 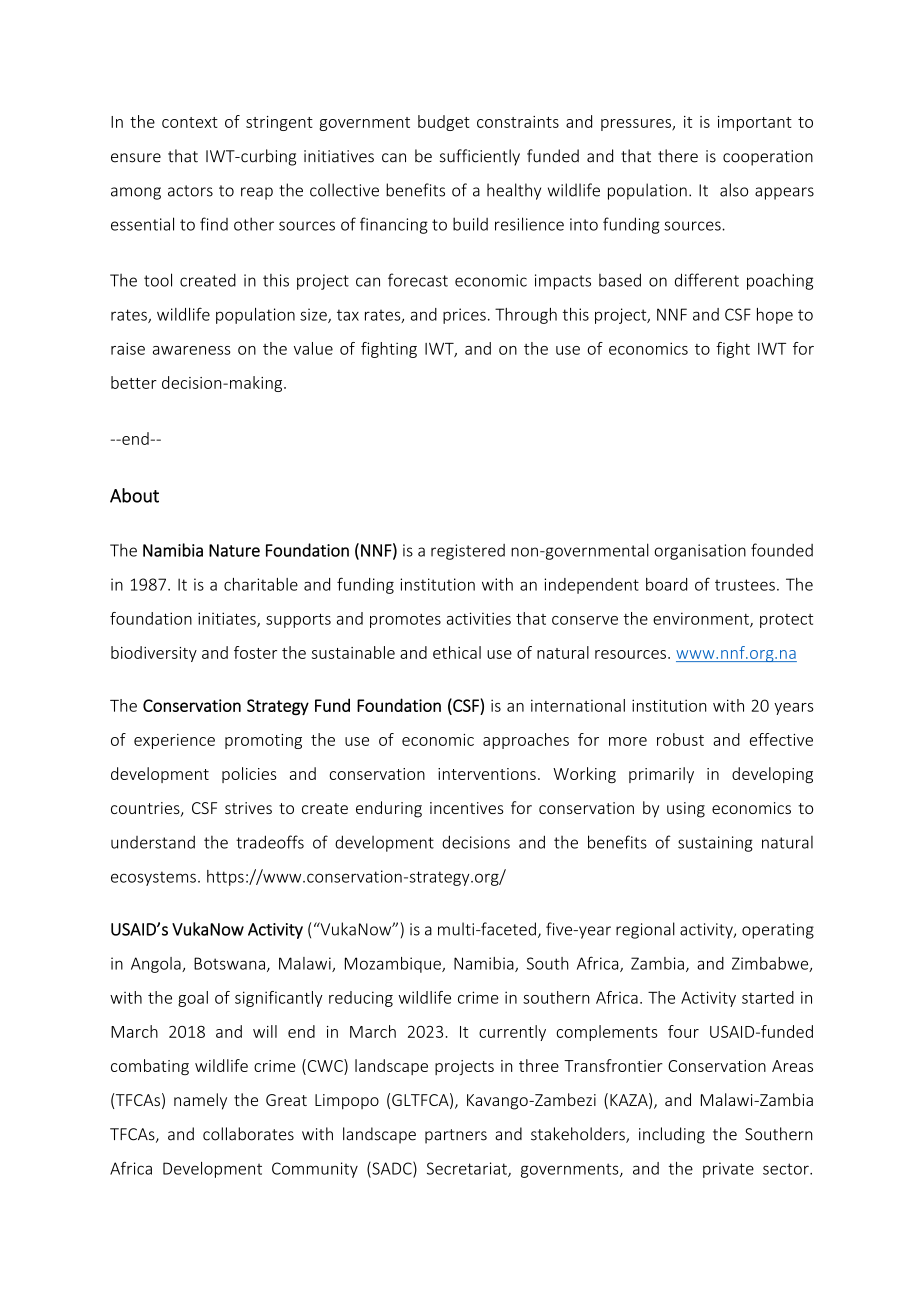 What do you see at coordinates (678, 156) in the screenshot?
I see `there` at bounding box center [678, 156].
